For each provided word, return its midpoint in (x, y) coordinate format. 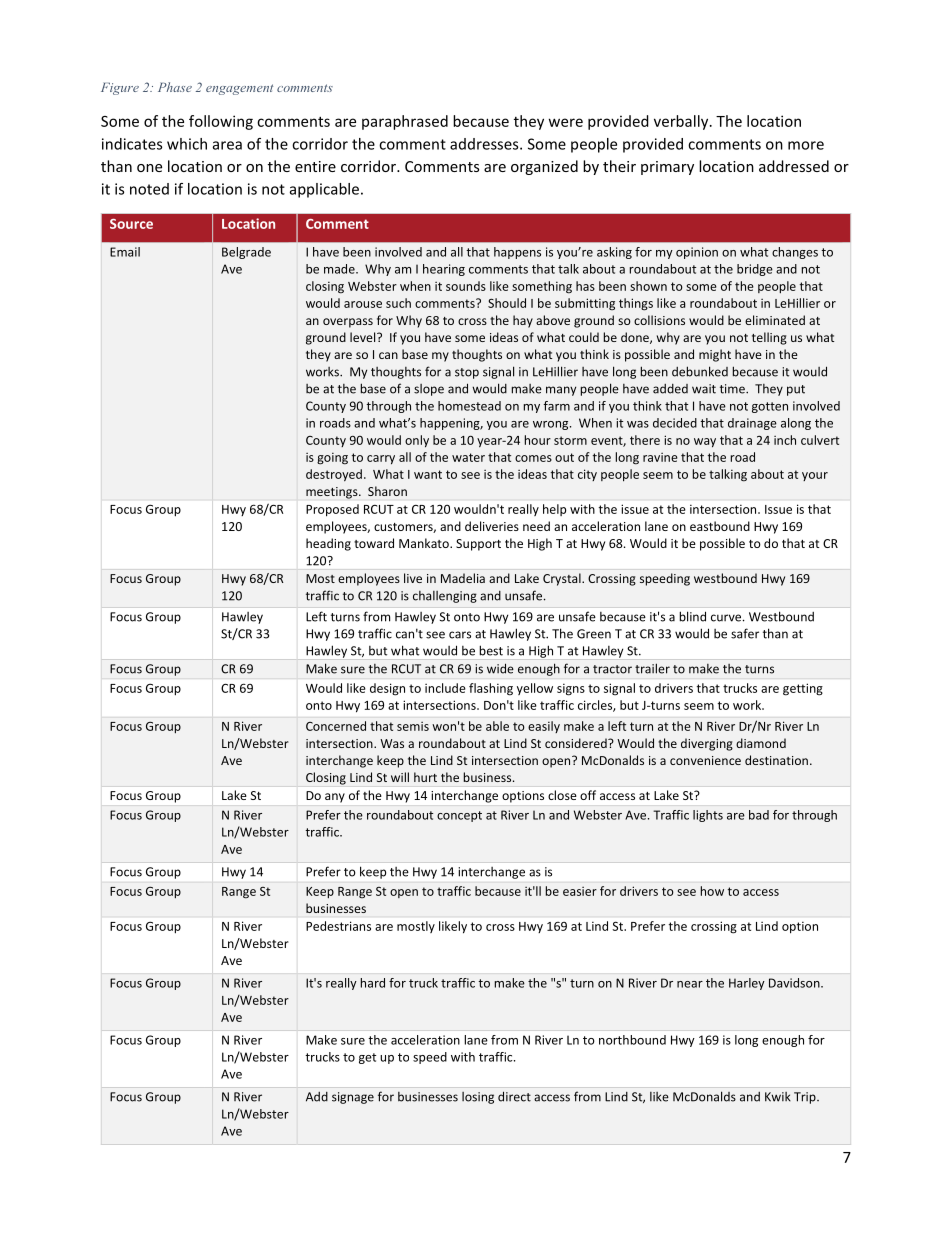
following (221, 122)
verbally (682, 122)
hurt (425, 777)
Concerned (336, 726)
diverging (707, 744)
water (468, 457)
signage (353, 1098)
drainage (752, 424)
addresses (485, 144)
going (332, 459)
